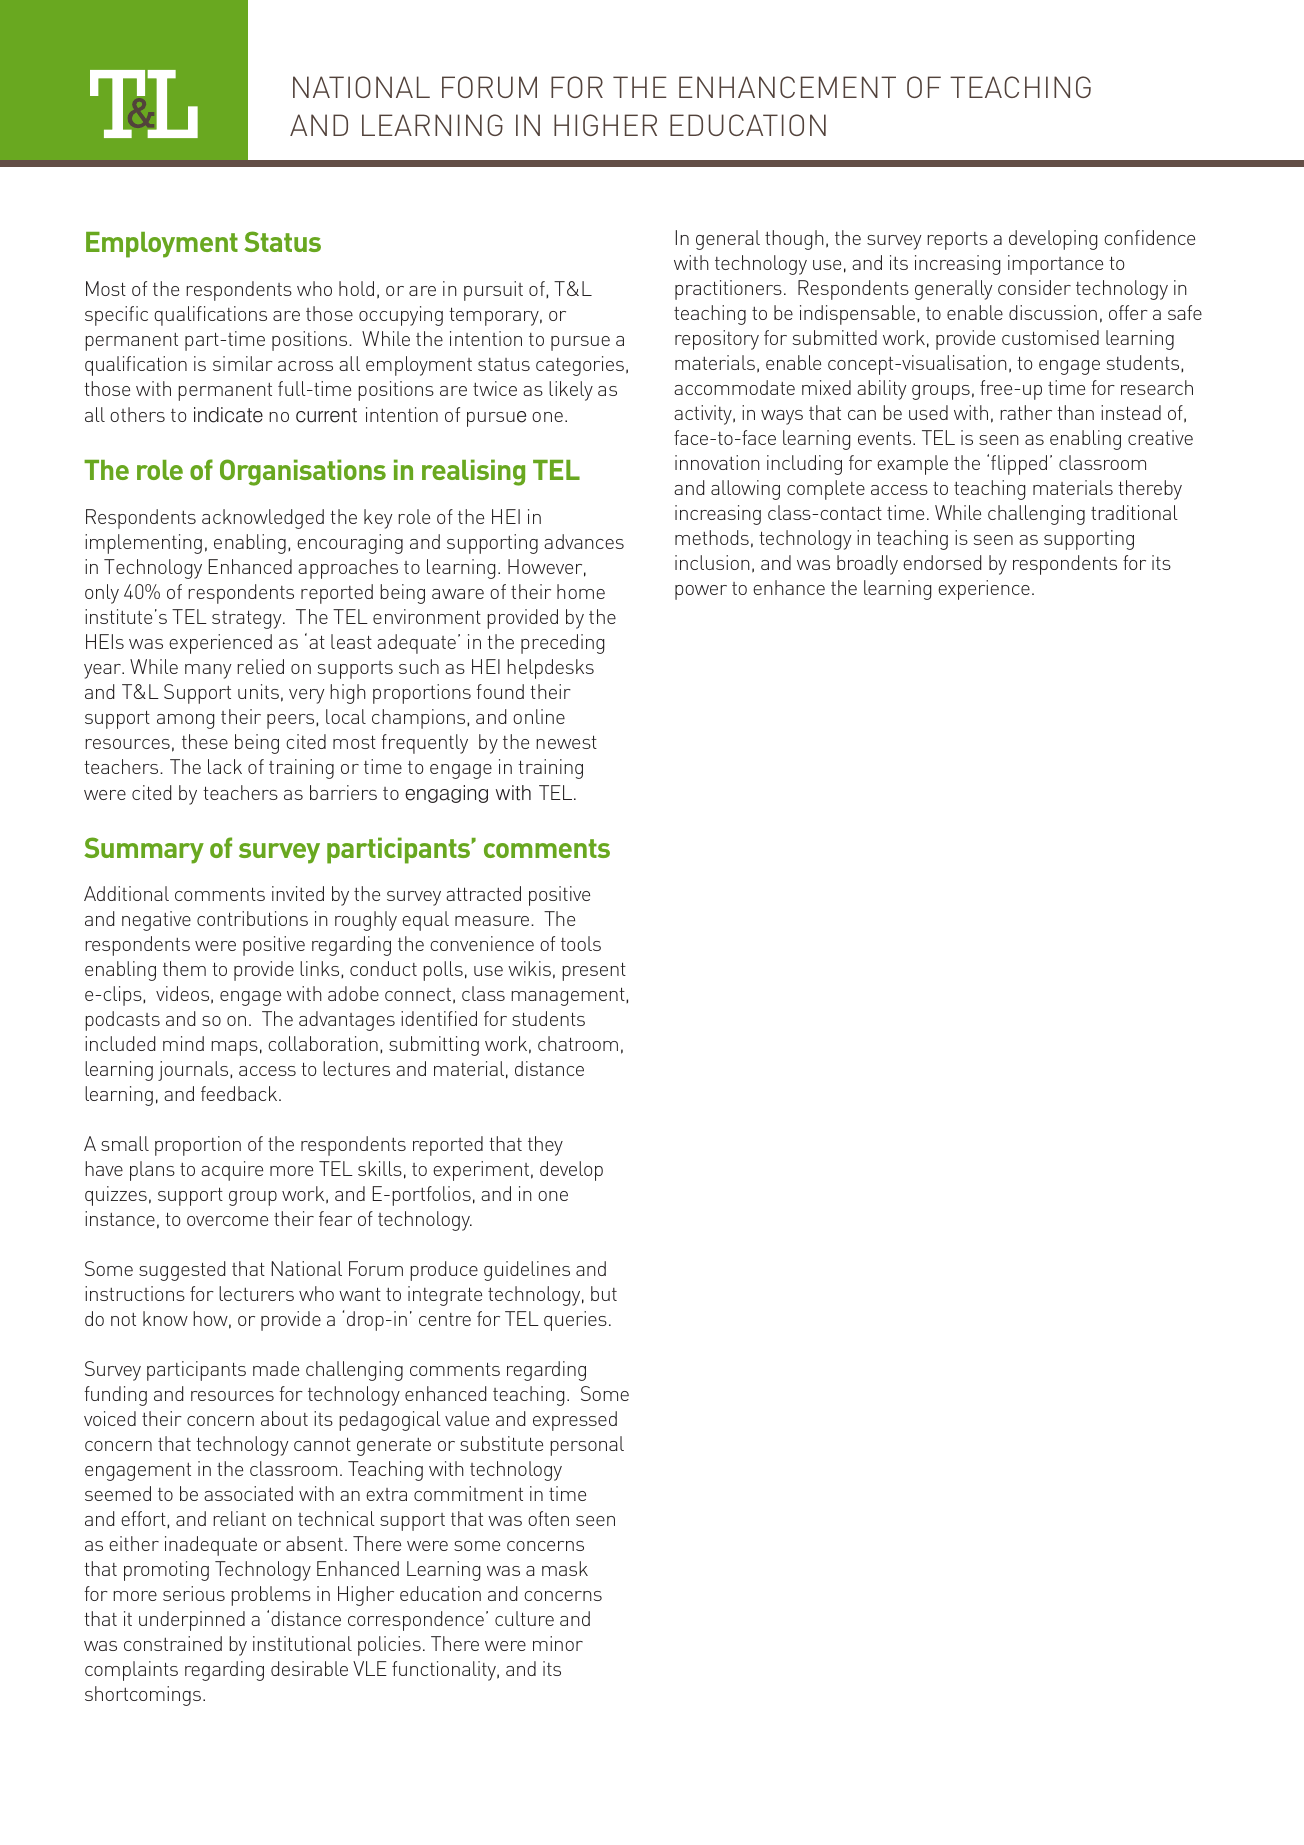 The image size is (1304, 1845). Describe the element at coordinates (232, 1171) in the page. I see `acquire` at that location.
